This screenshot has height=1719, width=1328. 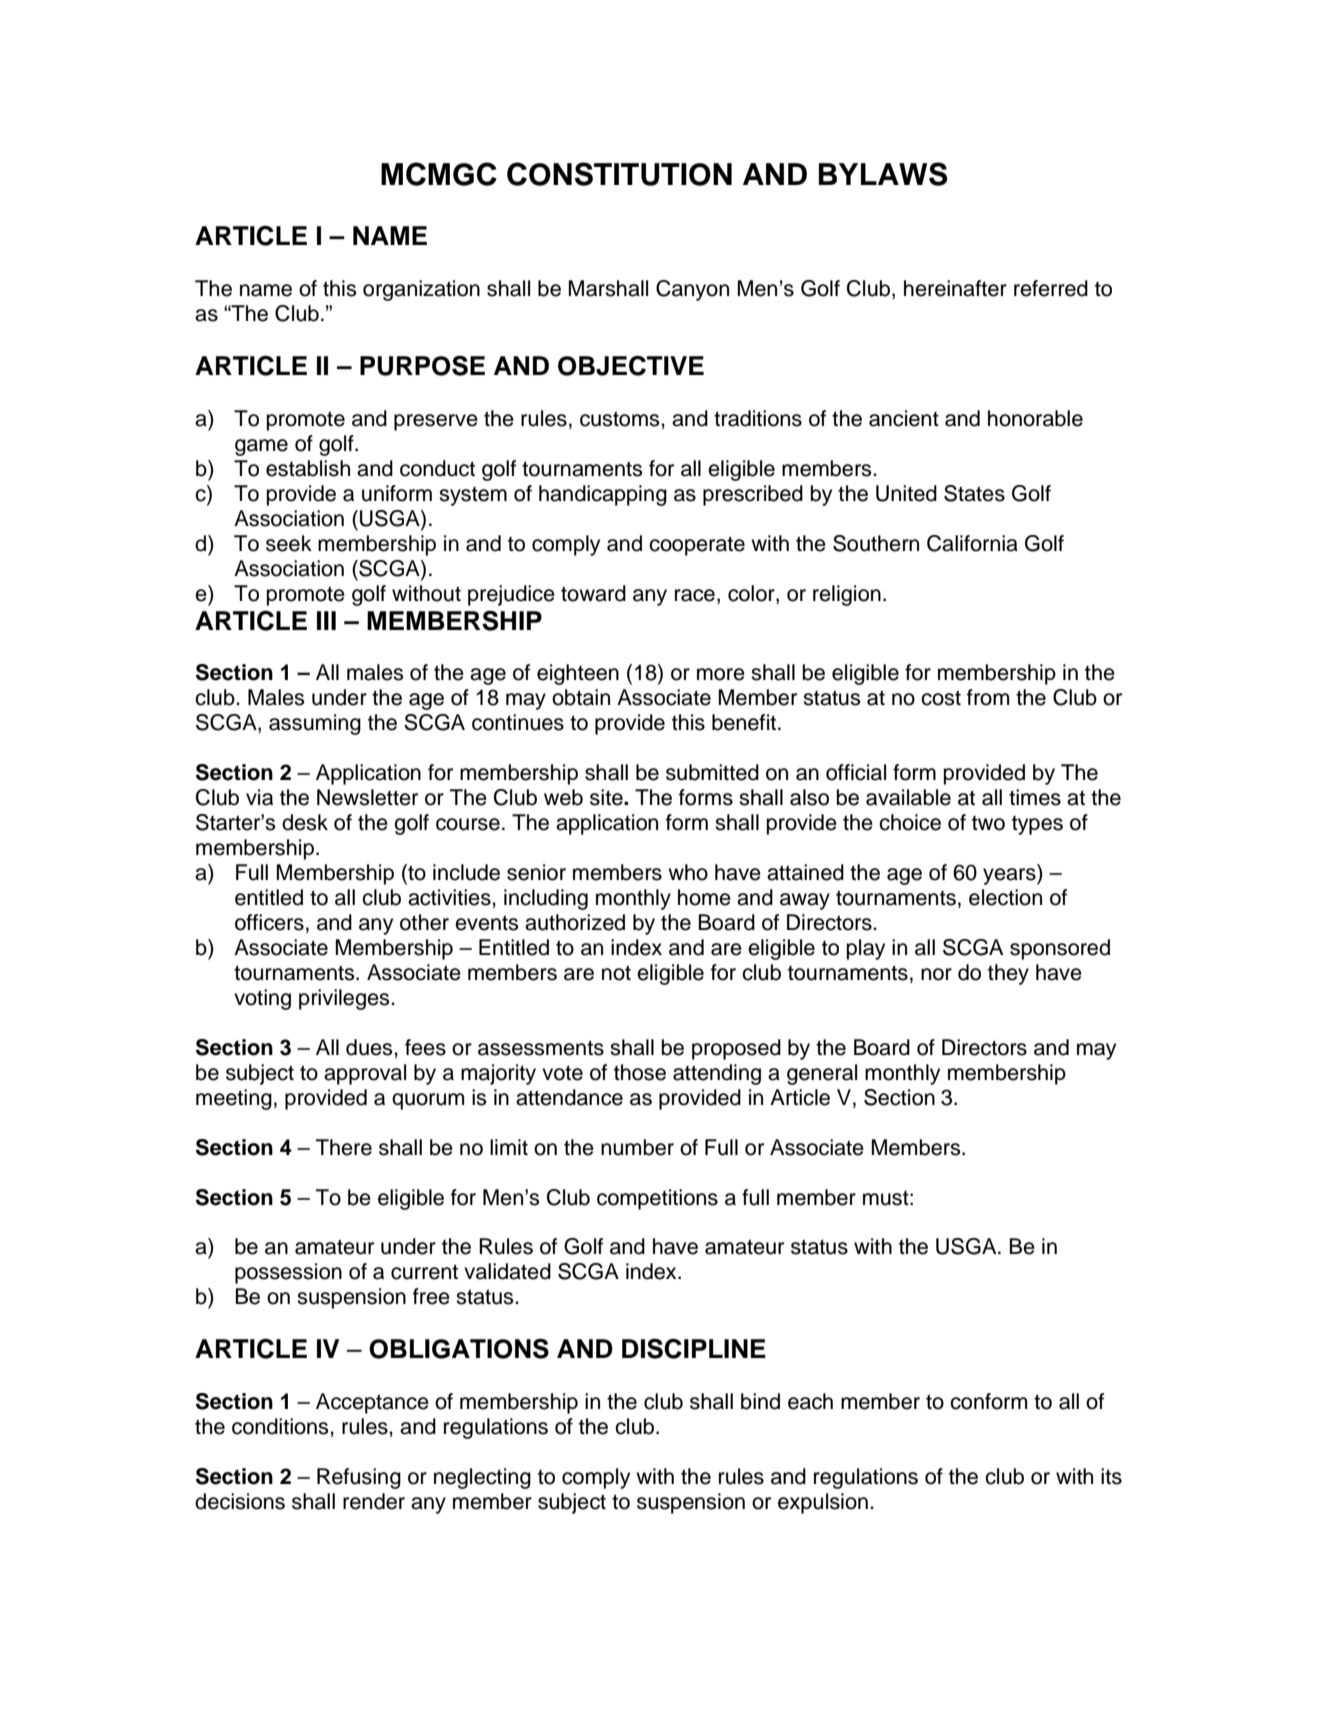 I want to click on referred, so click(x=1051, y=288).
